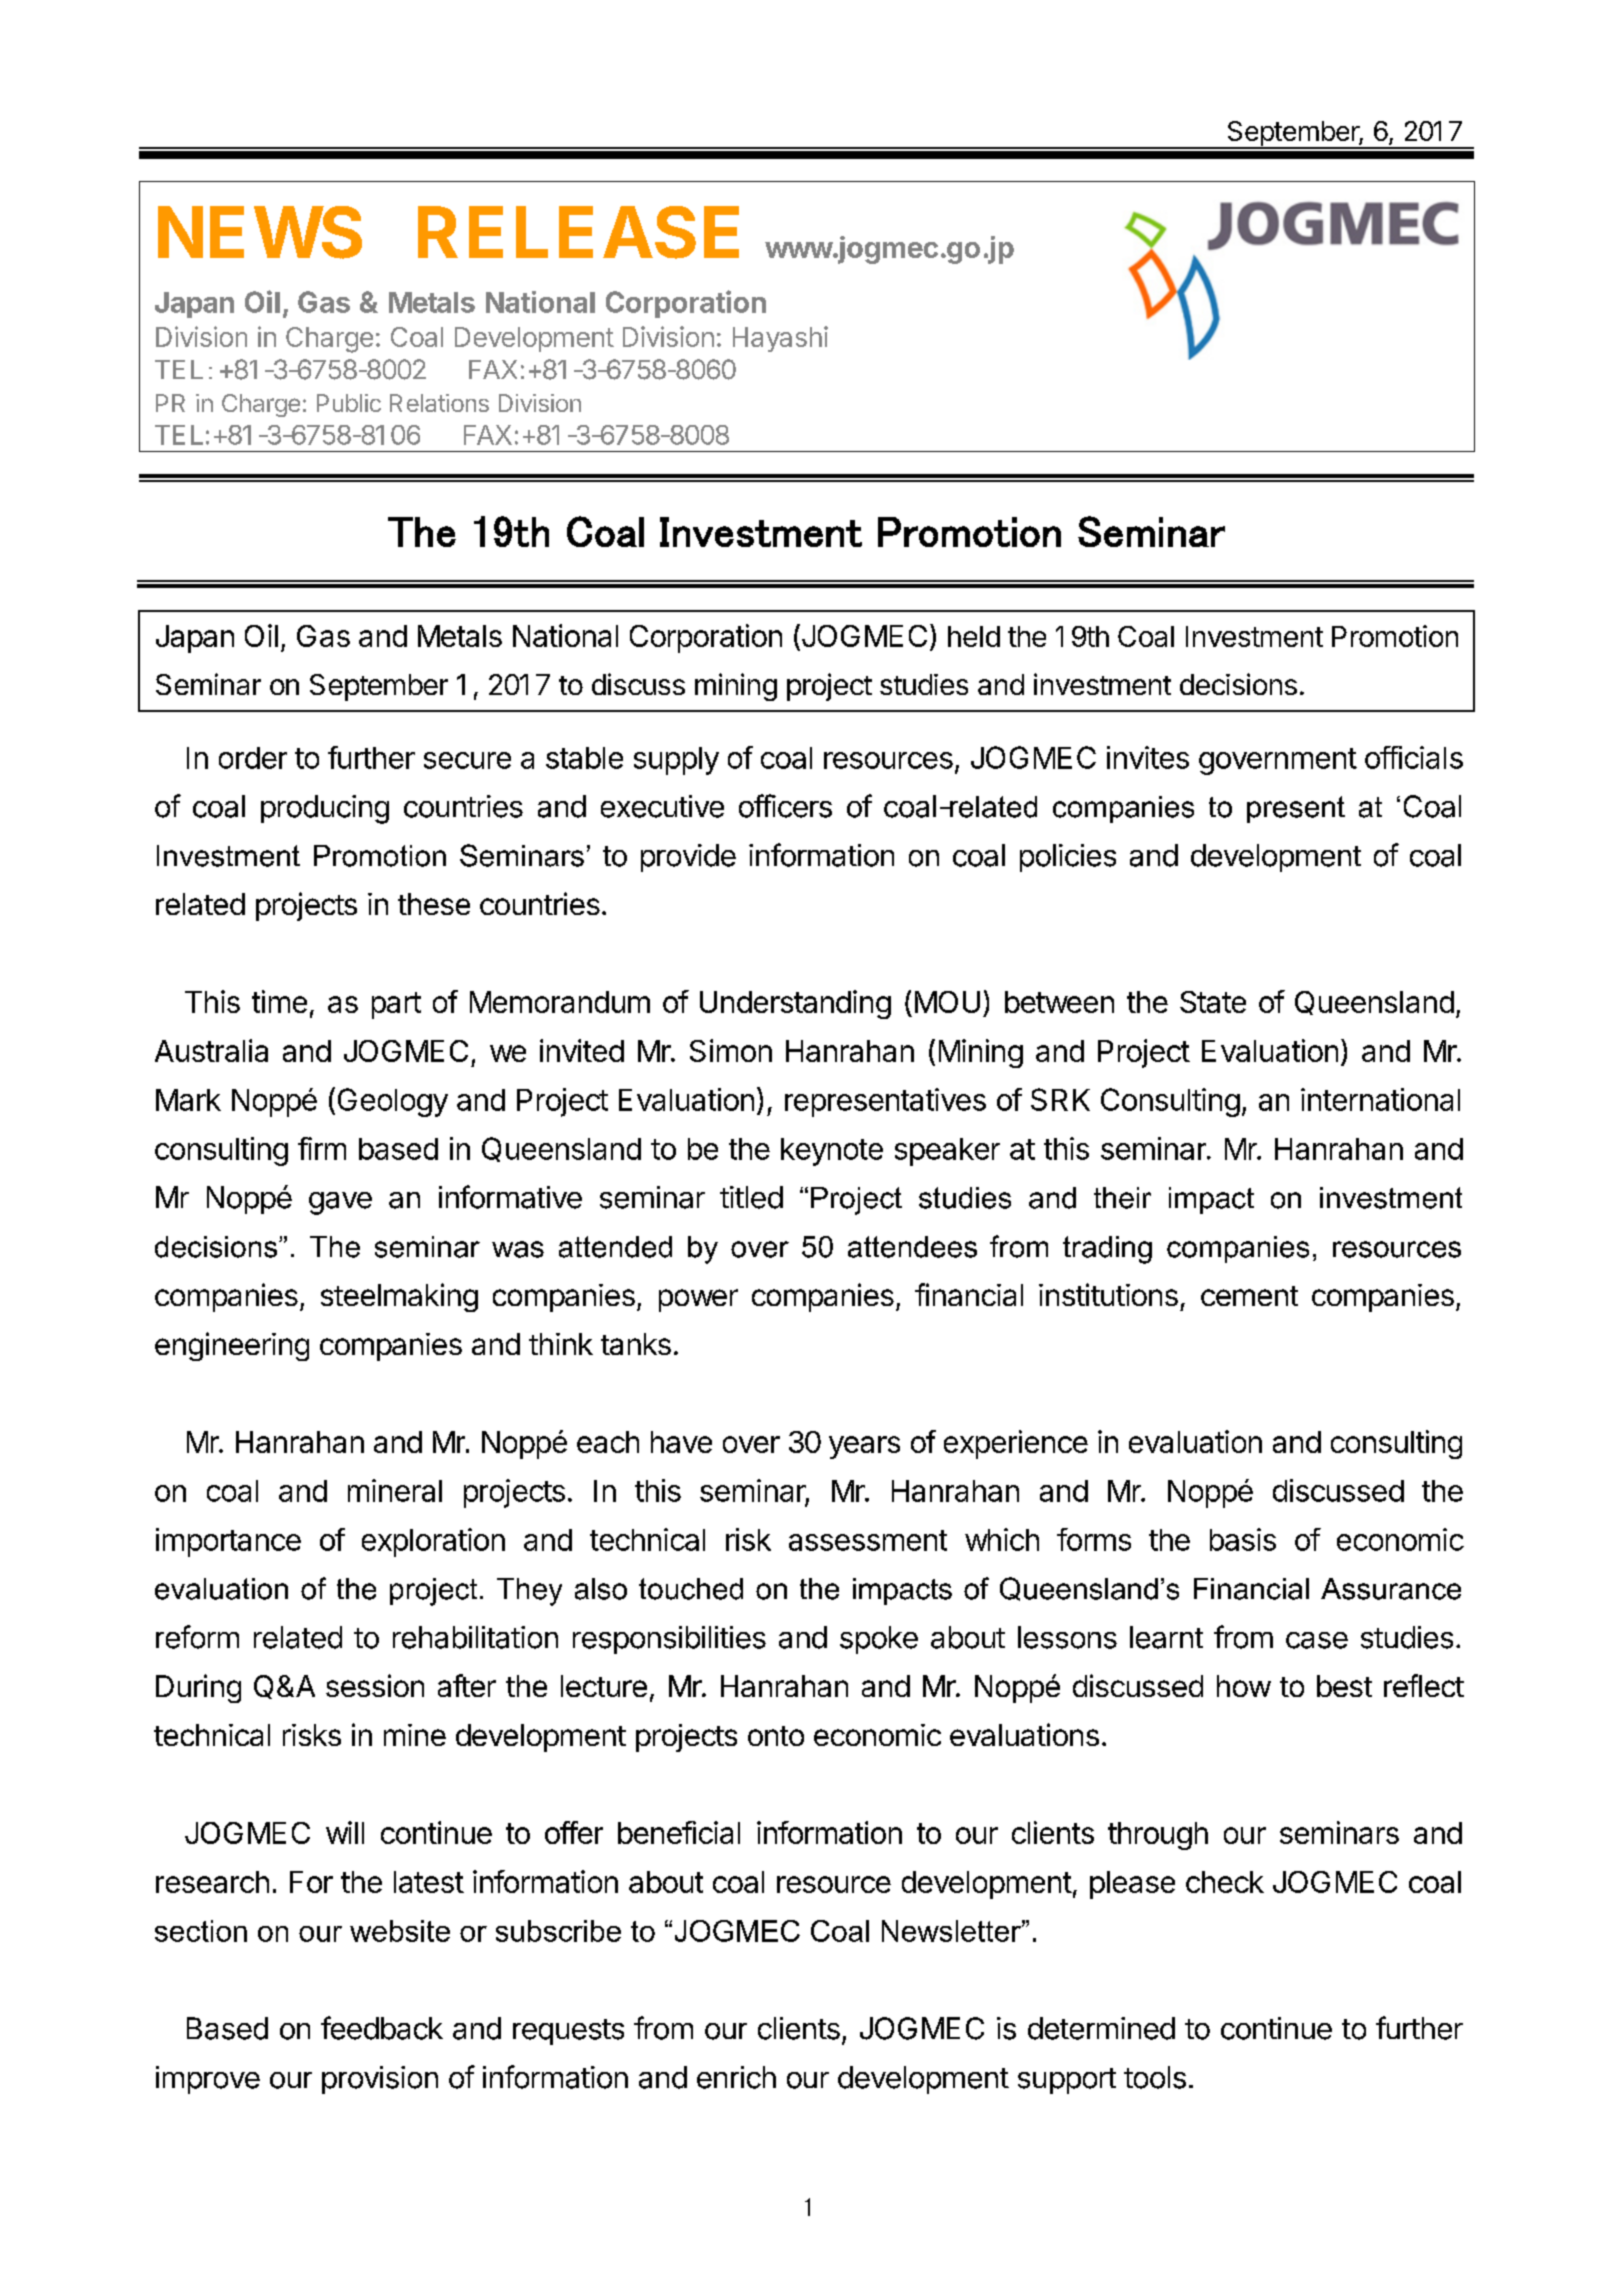 This page has width=1617, height=2286. I want to click on producing, so click(325, 809).
